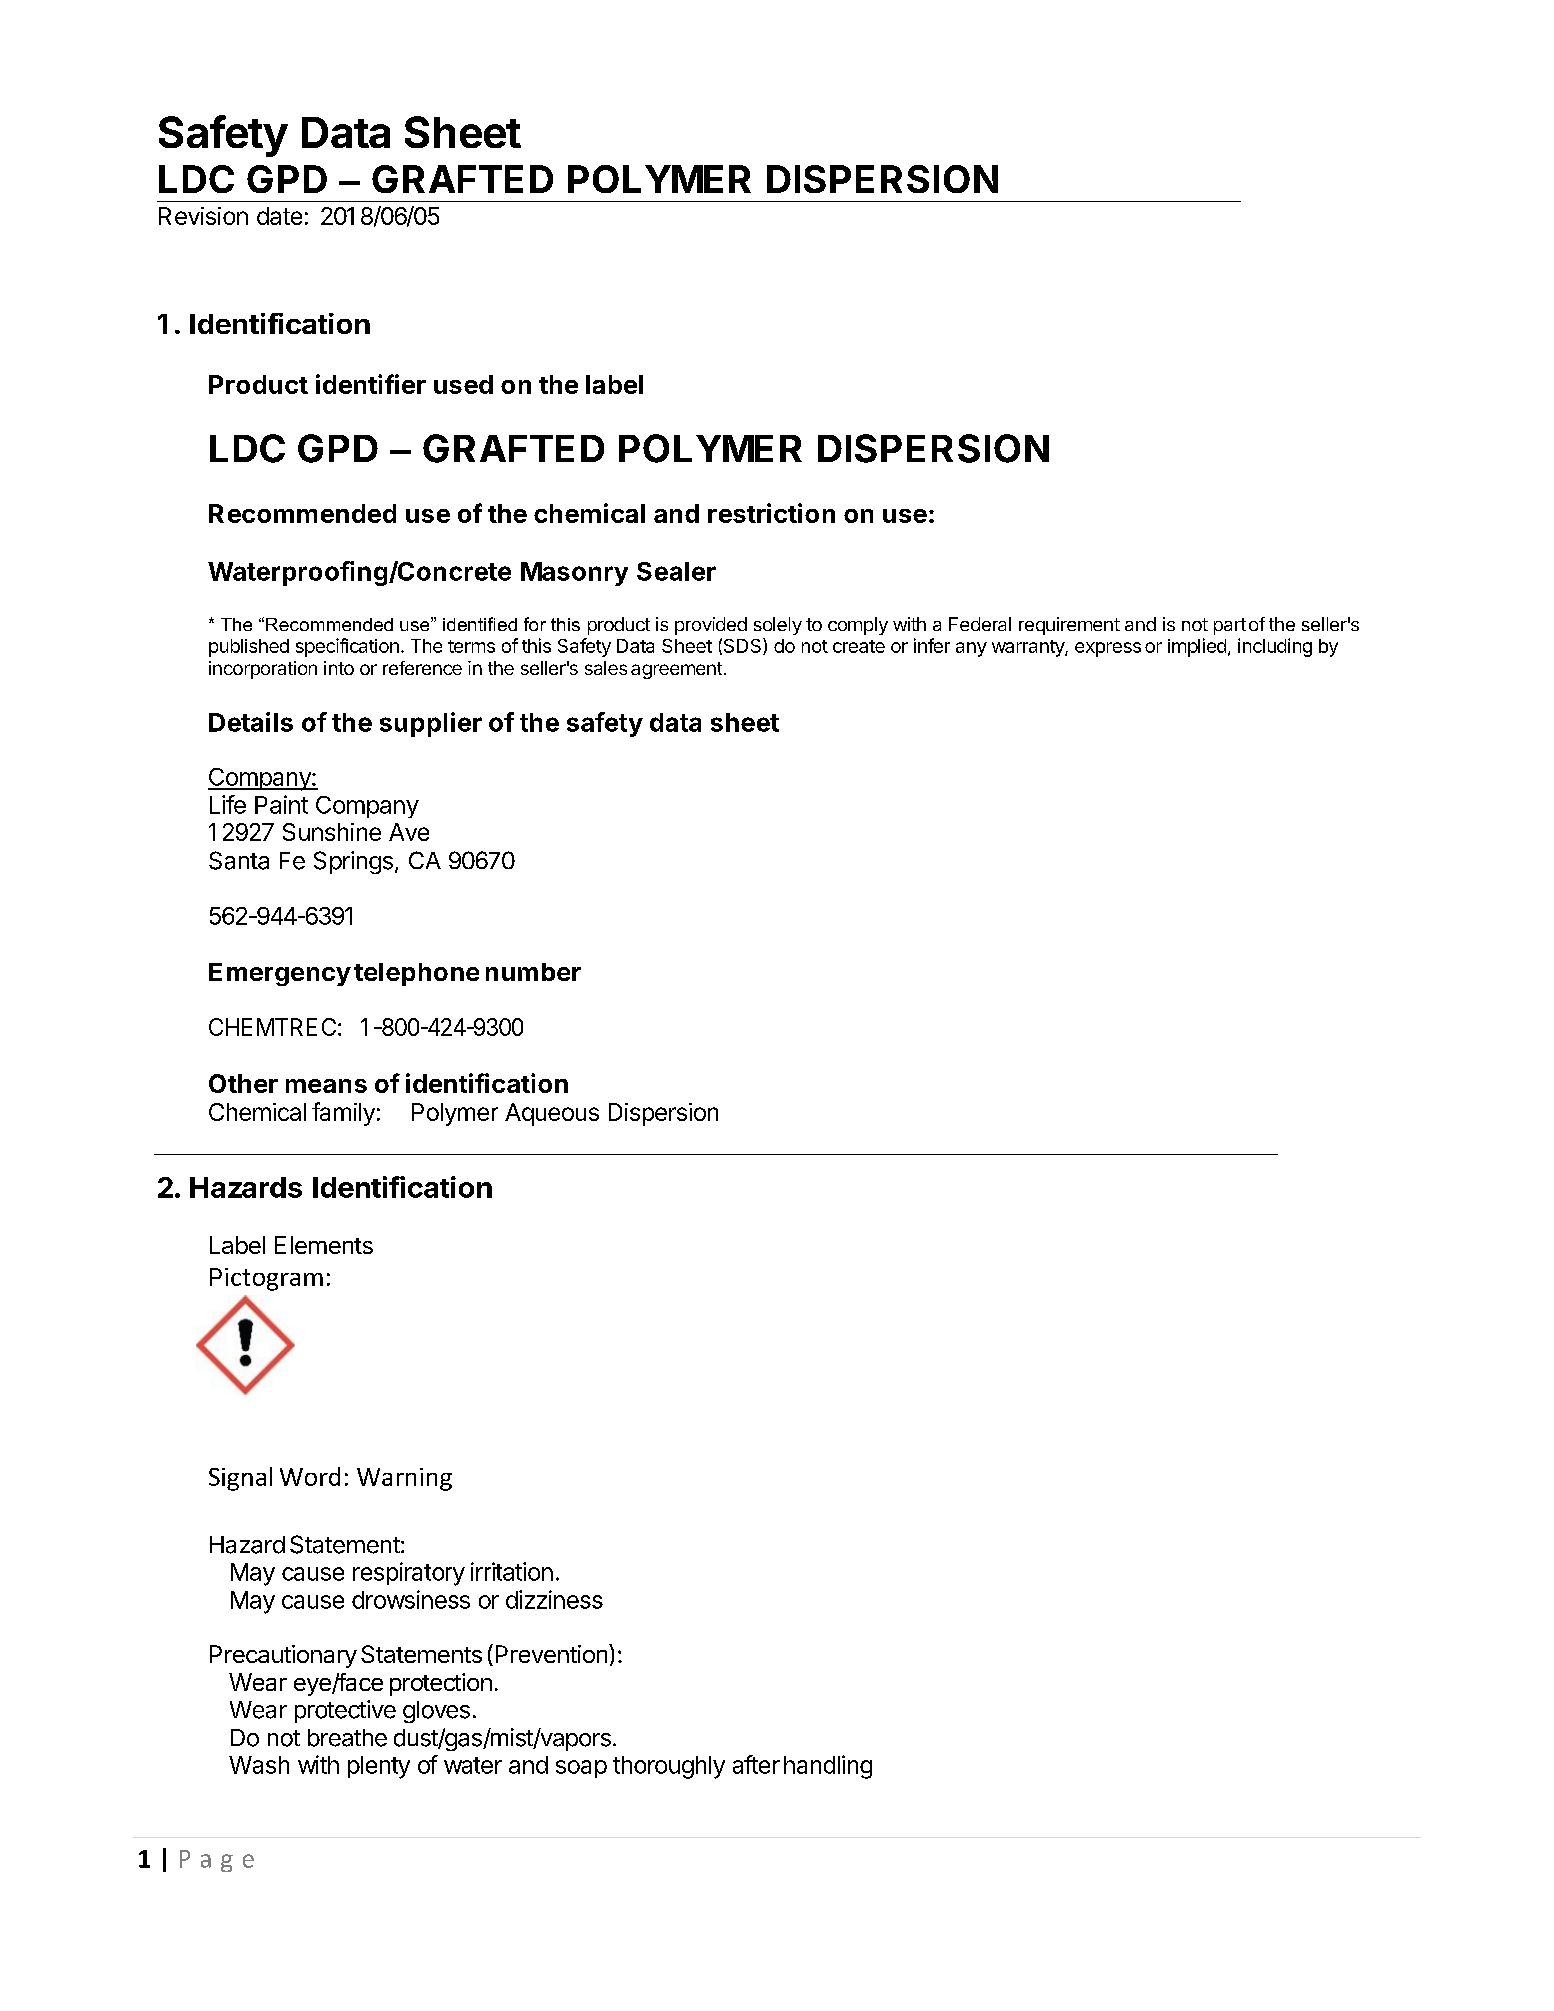 This screenshot has width=1554, height=2011. What do you see at coordinates (676, 670) in the screenshot?
I see `agreement` at bounding box center [676, 670].
